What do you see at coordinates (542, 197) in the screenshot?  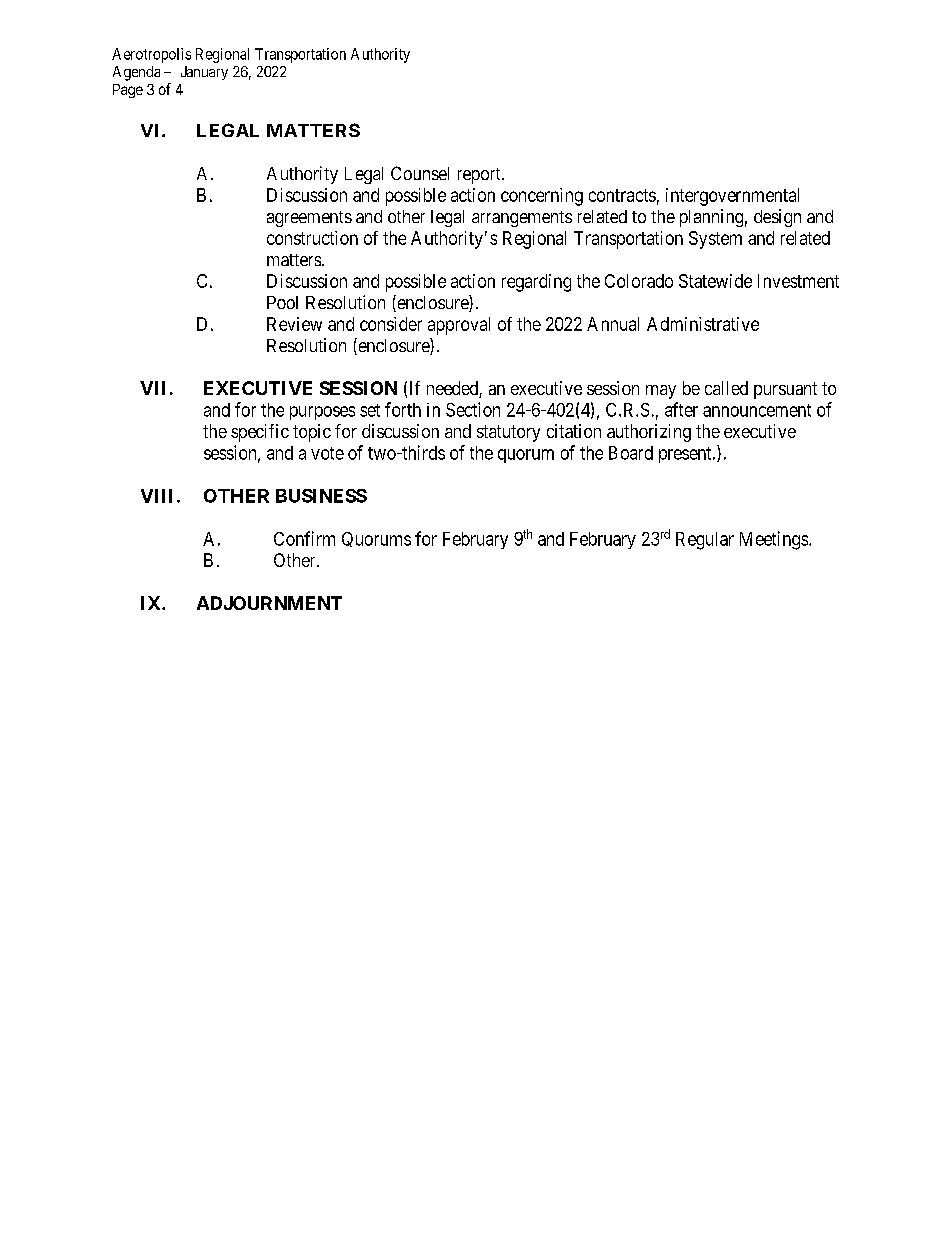 I see `concerning` at bounding box center [542, 197].
